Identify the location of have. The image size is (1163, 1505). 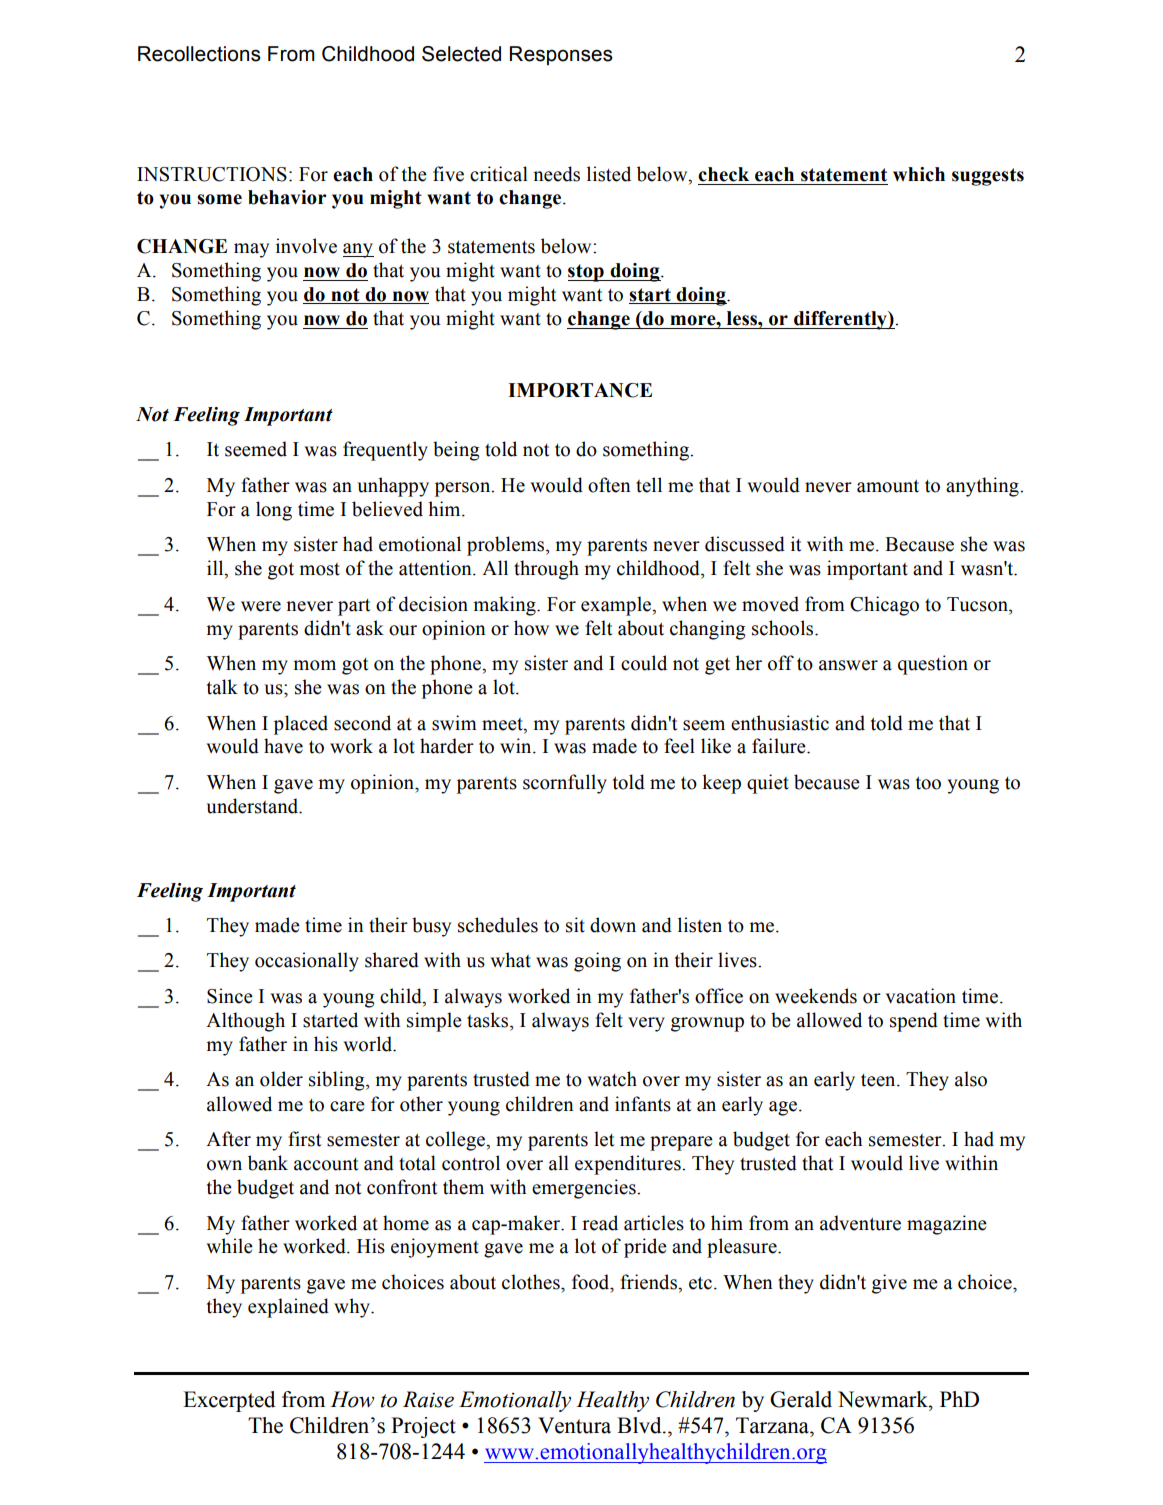
(283, 746).
